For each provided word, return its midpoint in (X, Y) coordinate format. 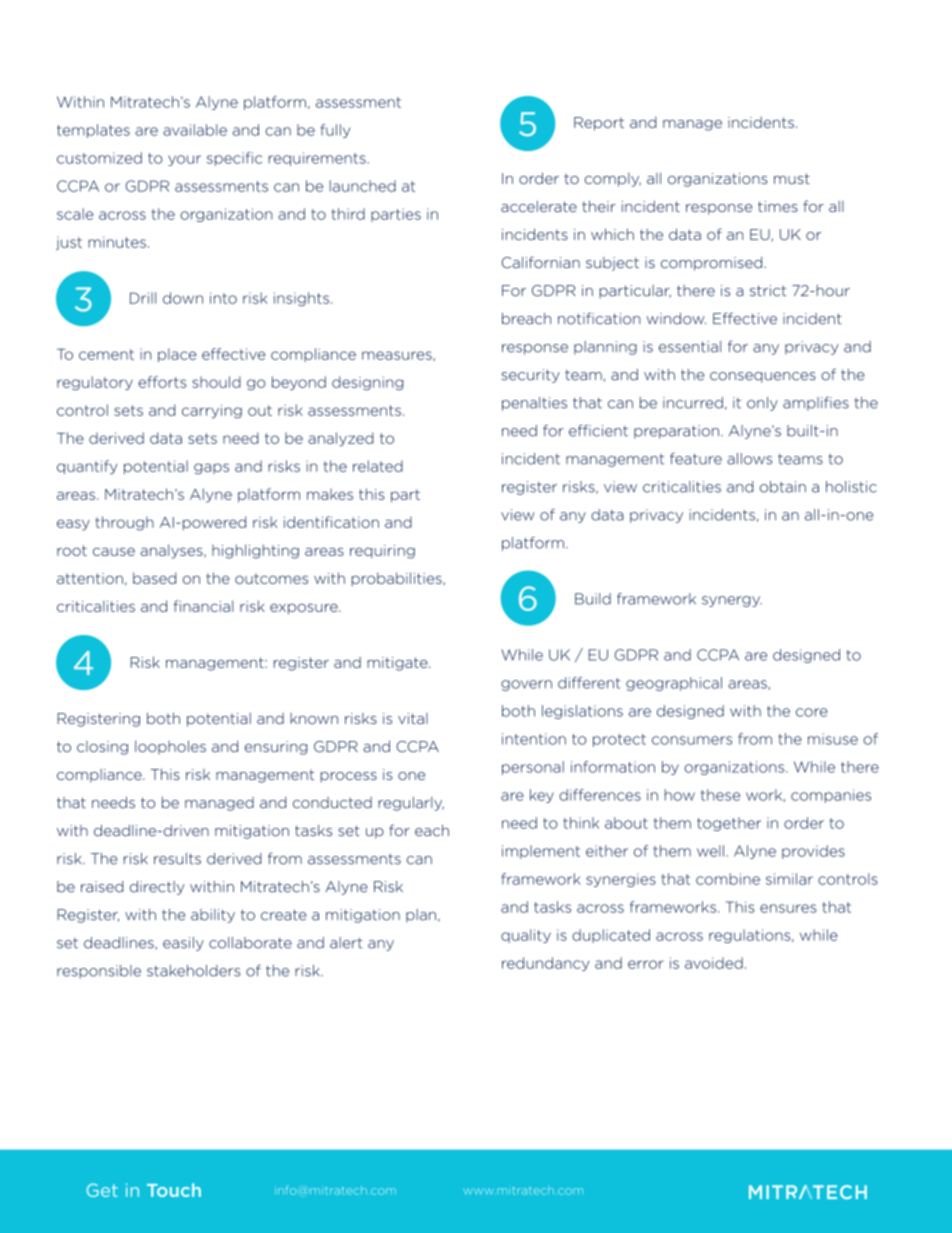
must (792, 178)
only (762, 404)
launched (363, 186)
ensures (788, 908)
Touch (174, 1190)
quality (526, 936)
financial (203, 606)
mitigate (398, 664)
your (184, 160)
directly (157, 888)
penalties (534, 404)
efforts (162, 382)
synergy (732, 601)
